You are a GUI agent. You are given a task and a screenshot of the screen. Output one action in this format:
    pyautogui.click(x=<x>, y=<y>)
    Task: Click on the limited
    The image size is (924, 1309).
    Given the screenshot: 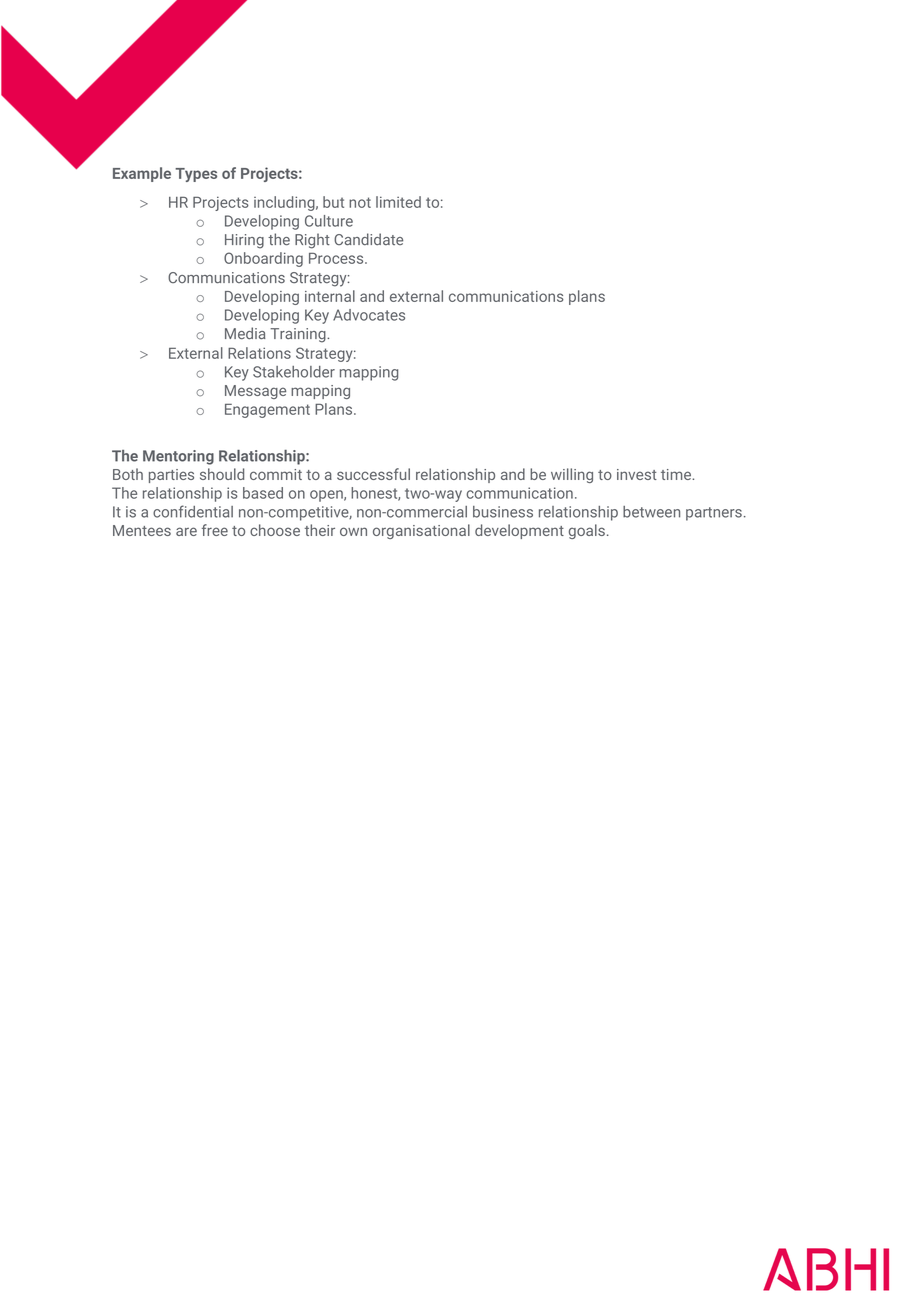 What is the action you would take?
    pyautogui.click(x=398, y=202)
